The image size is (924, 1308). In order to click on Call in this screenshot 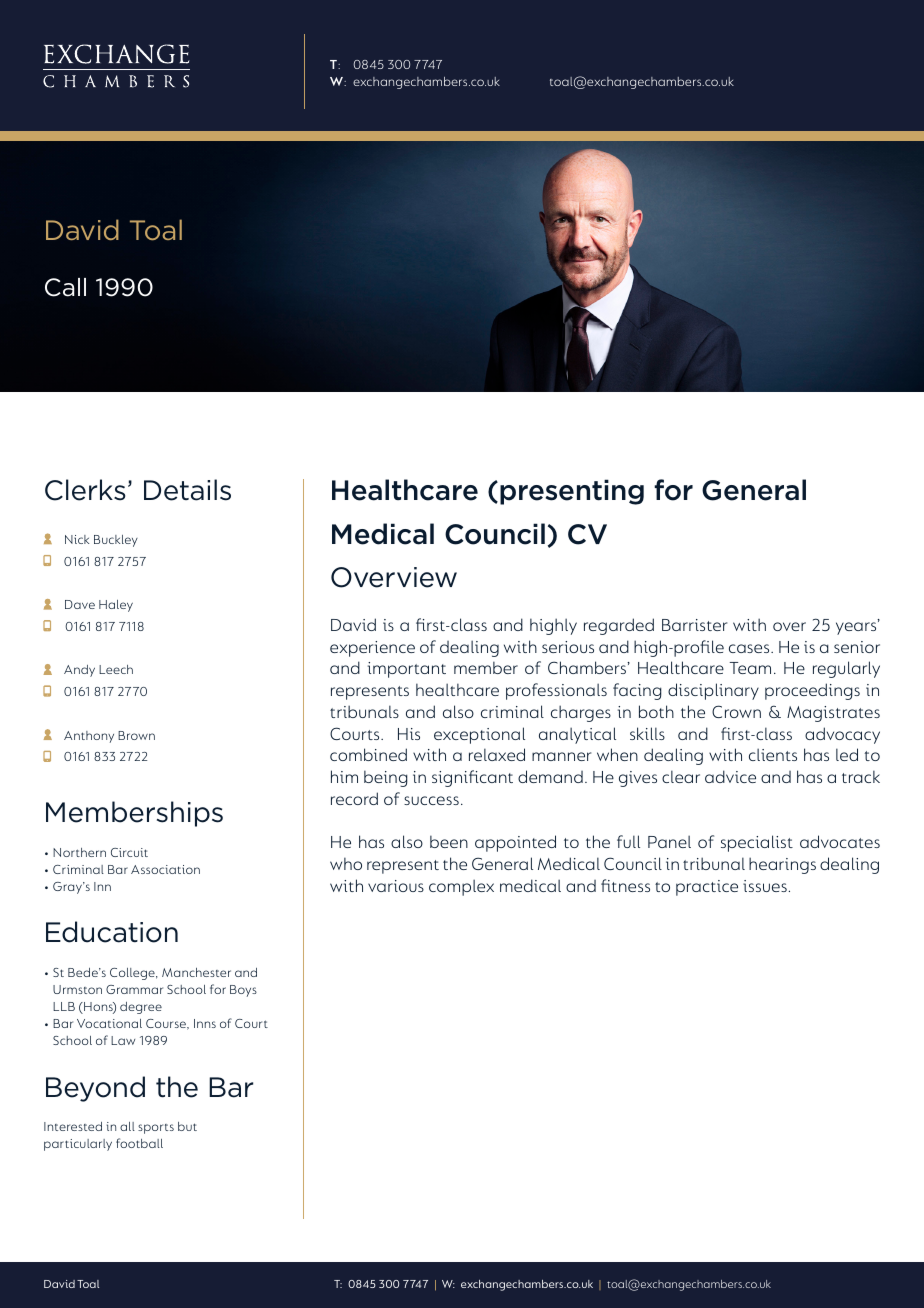, I will do `click(65, 287)`.
